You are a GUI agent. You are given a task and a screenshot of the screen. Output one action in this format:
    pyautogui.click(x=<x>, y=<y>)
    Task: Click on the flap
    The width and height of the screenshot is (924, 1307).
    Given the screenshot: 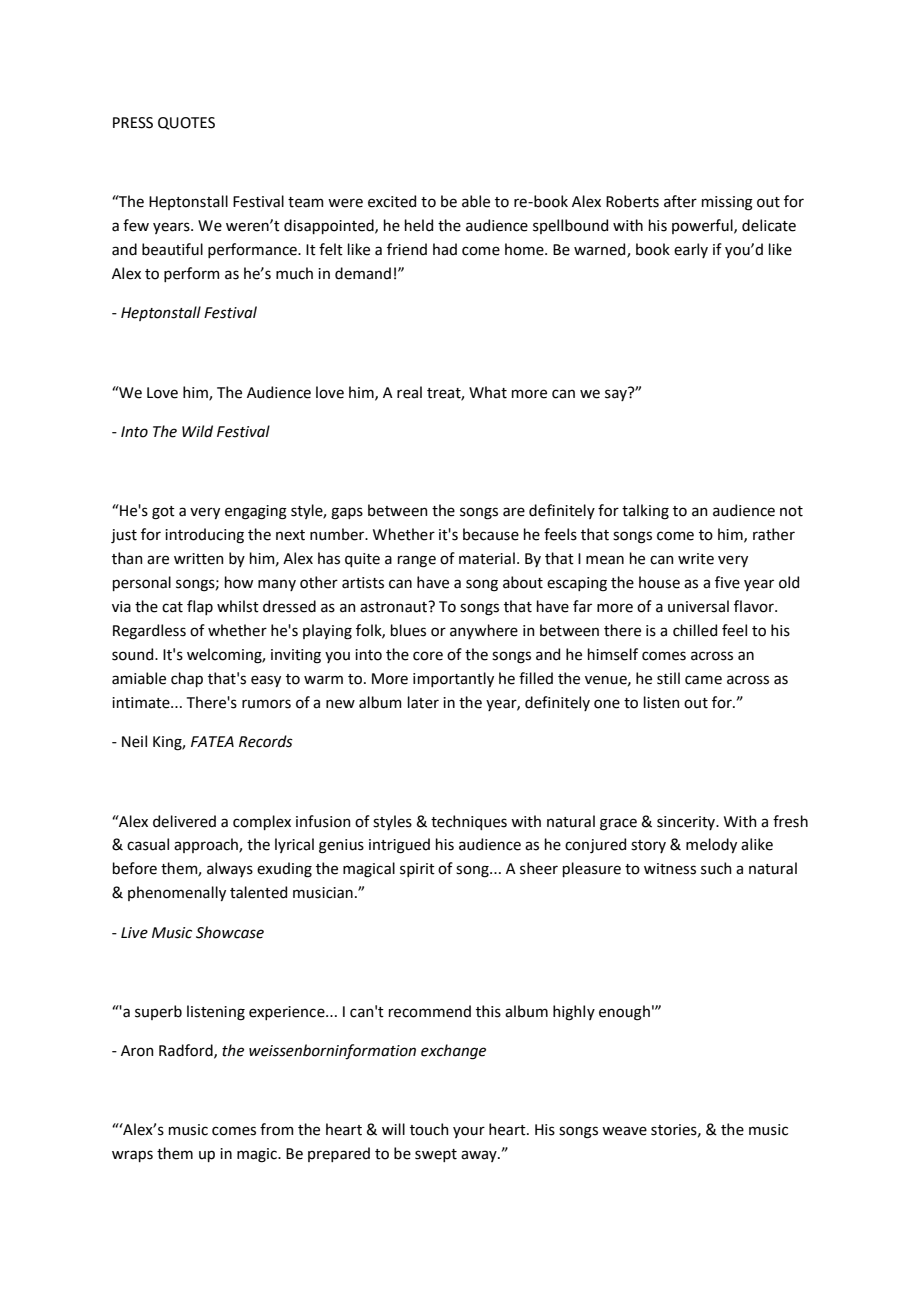 What is the action you would take?
    pyautogui.click(x=200, y=607)
